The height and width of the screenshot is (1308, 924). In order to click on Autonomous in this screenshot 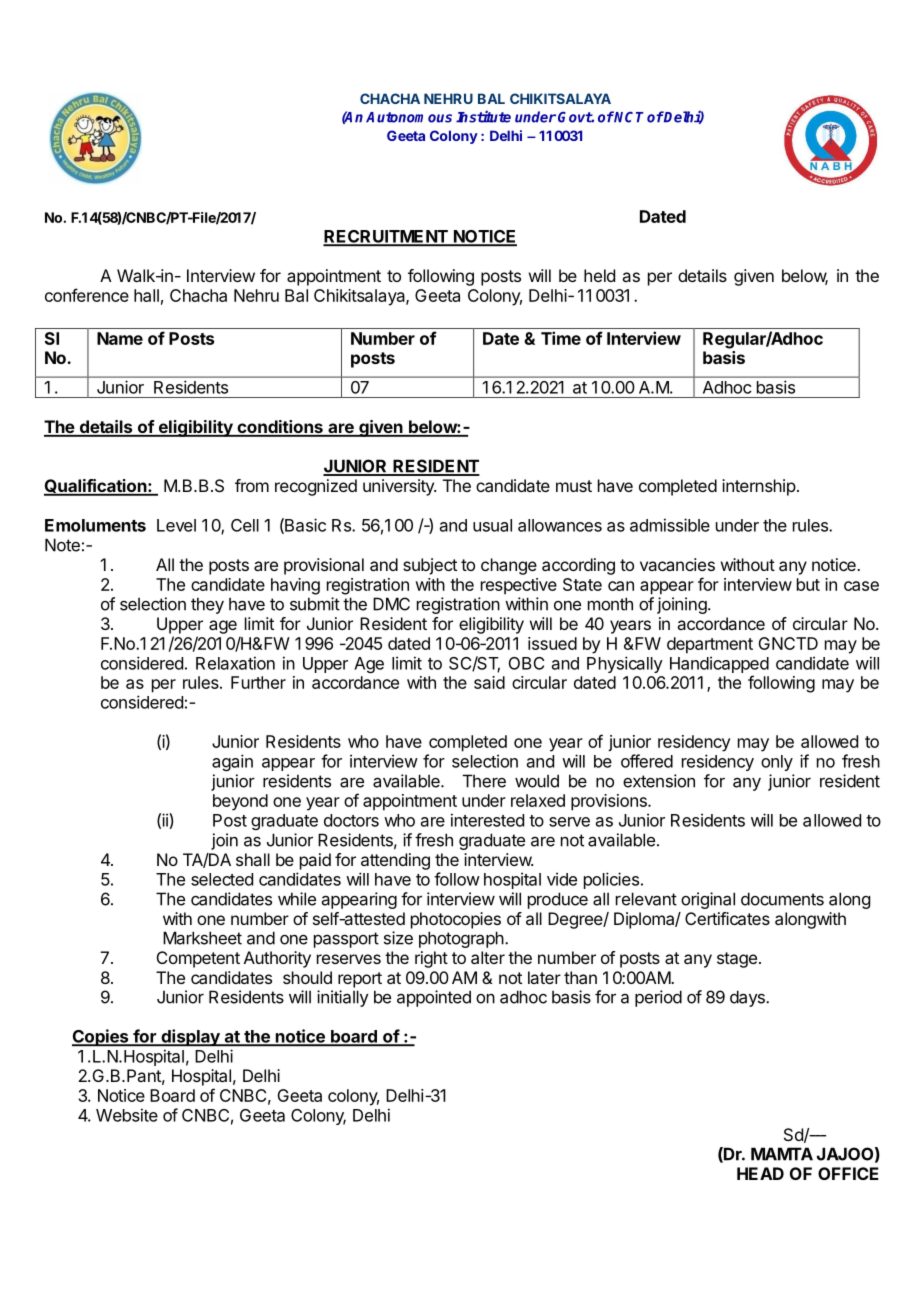, I will do `click(409, 117)`.
